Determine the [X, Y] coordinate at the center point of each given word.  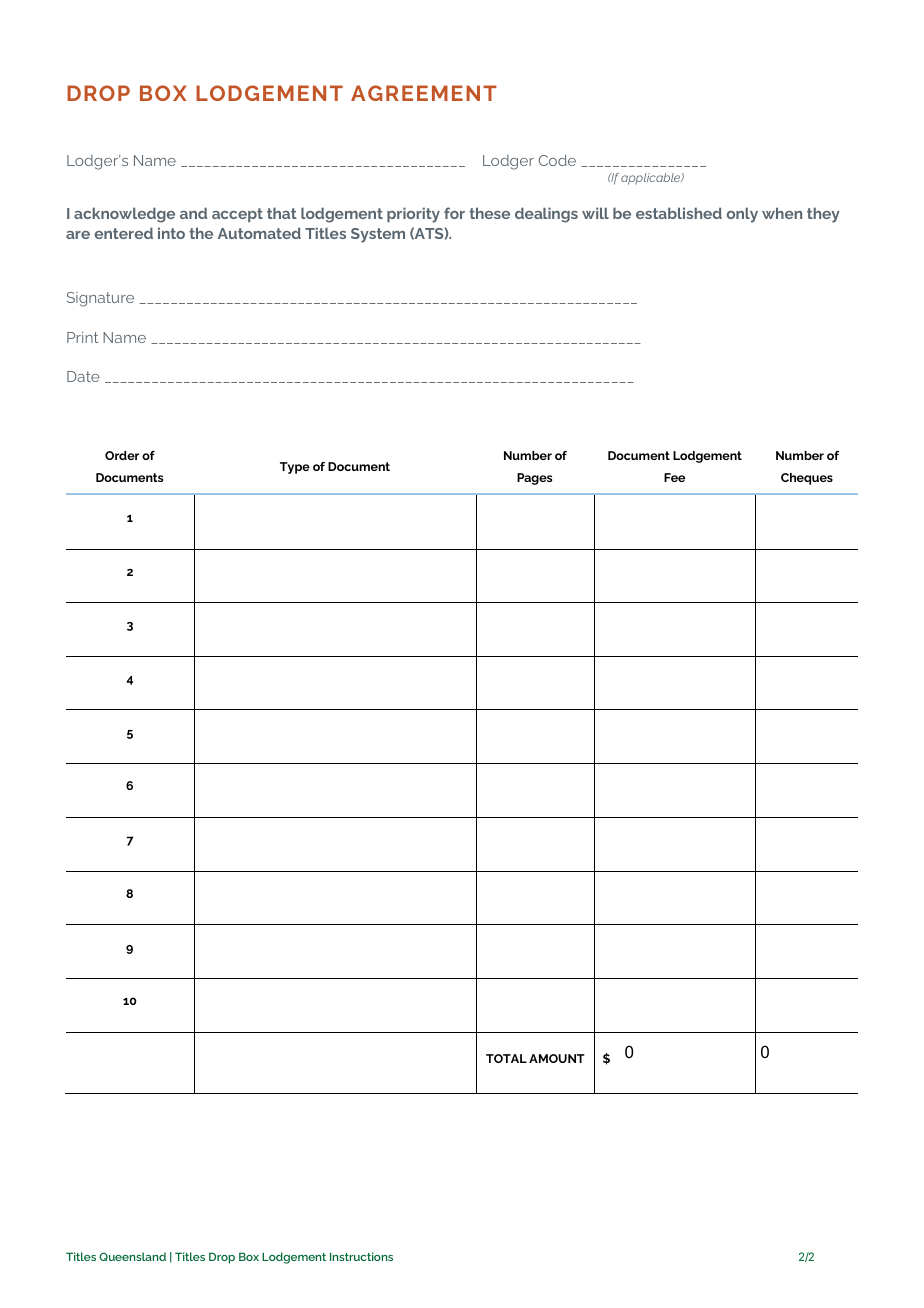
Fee [674, 477]
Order [122, 455]
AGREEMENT [424, 93]
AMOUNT [557, 1058]
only [742, 215]
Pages [534, 479]
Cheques [807, 479]
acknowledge [124, 215]
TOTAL [506, 1058]
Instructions [361, 1256]
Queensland [132, 1256]
